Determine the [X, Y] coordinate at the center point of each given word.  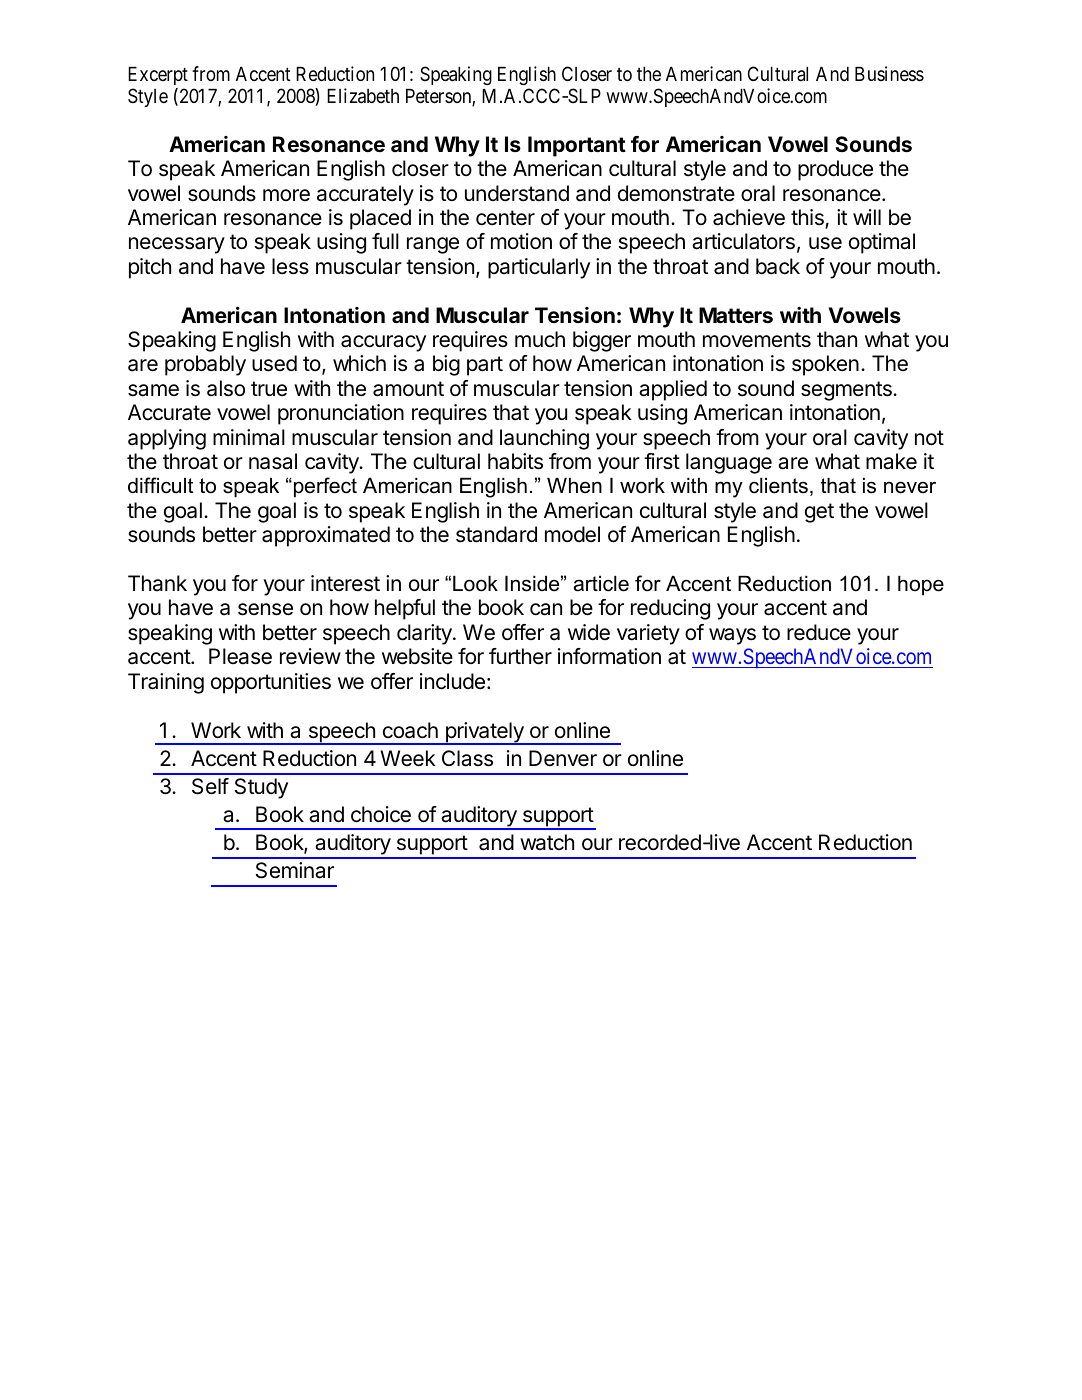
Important [577, 146]
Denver [563, 758]
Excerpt [158, 76]
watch [547, 842]
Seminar [295, 870]
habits [515, 461]
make [891, 461]
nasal [273, 461]
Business [889, 73]
